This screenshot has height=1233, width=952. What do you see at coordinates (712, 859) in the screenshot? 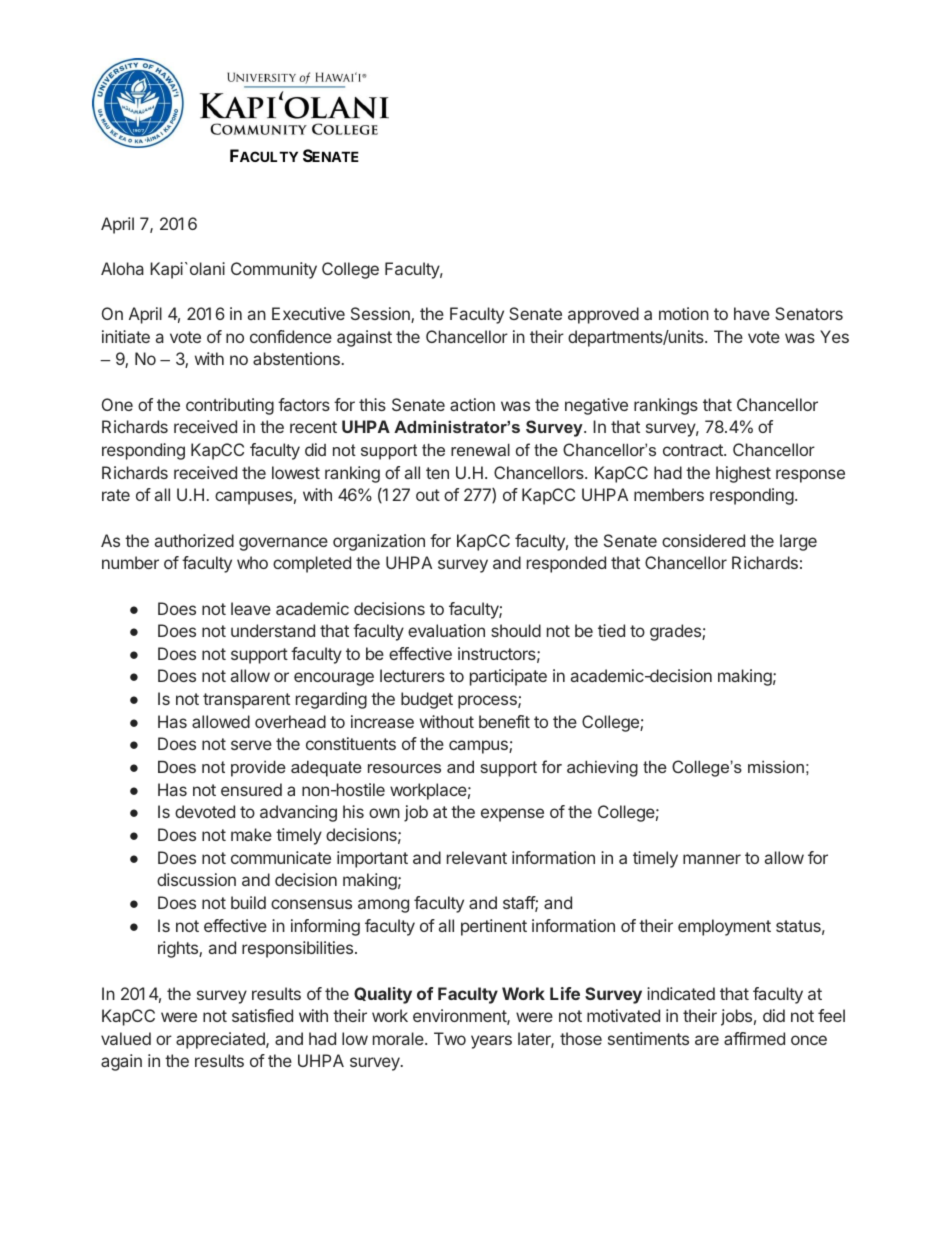
I see `manner` at bounding box center [712, 859].
